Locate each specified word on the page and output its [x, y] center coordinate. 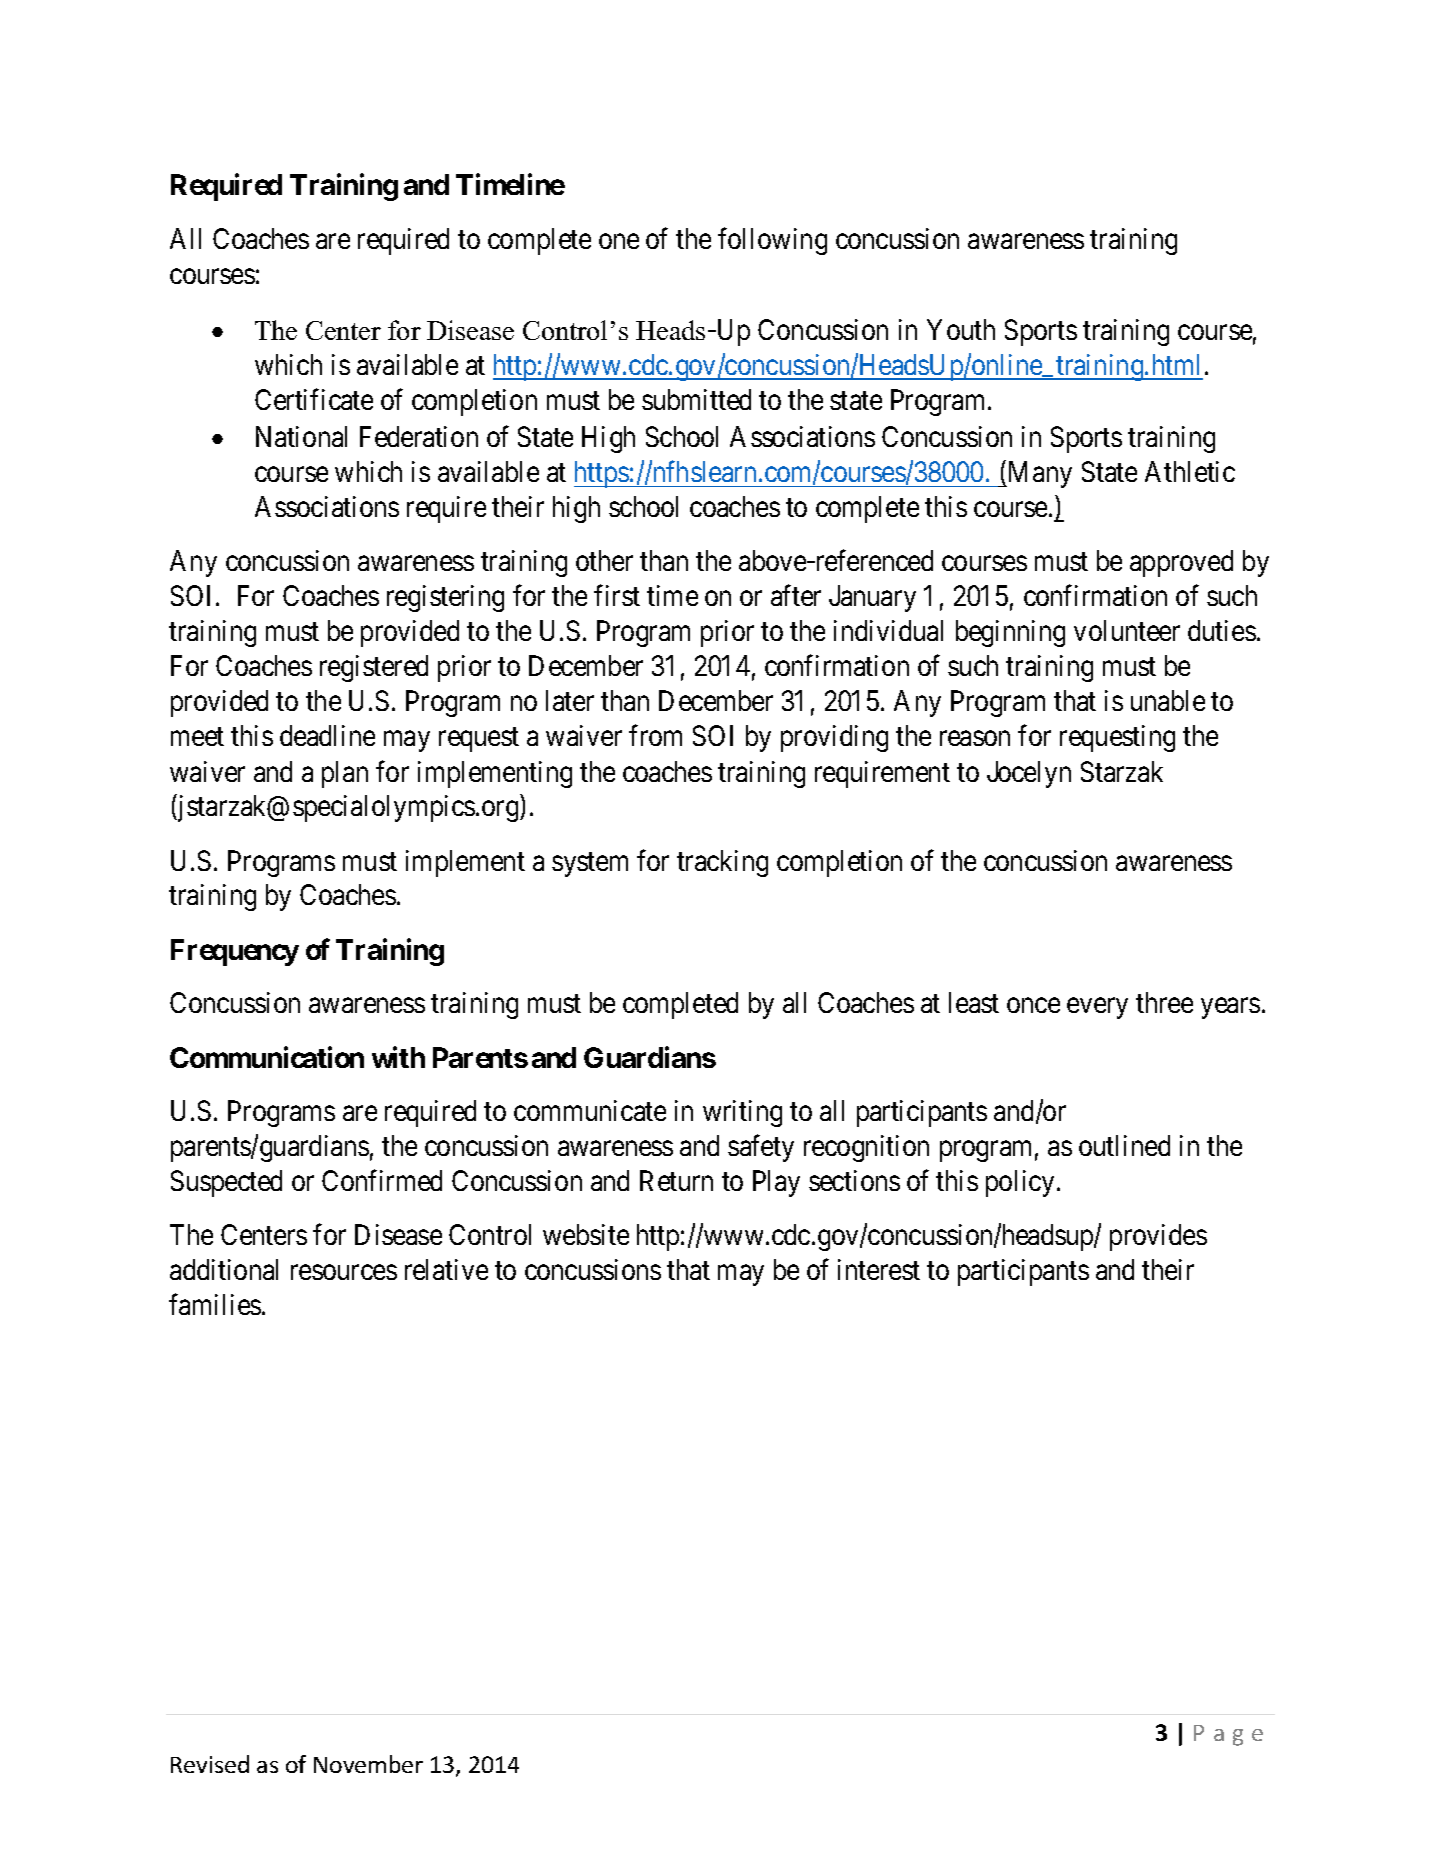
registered [374, 668]
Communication [267, 1057]
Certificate [314, 399]
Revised [210, 1764]
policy [1022, 1183]
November [368, 1764]
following [772, 241]
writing [742, 1113]
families [215, 1304]
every [1097, 1008]
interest [879, 1269]
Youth [961, 329]
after [796, 595]
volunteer [1127, 630]
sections [854, 1180]
